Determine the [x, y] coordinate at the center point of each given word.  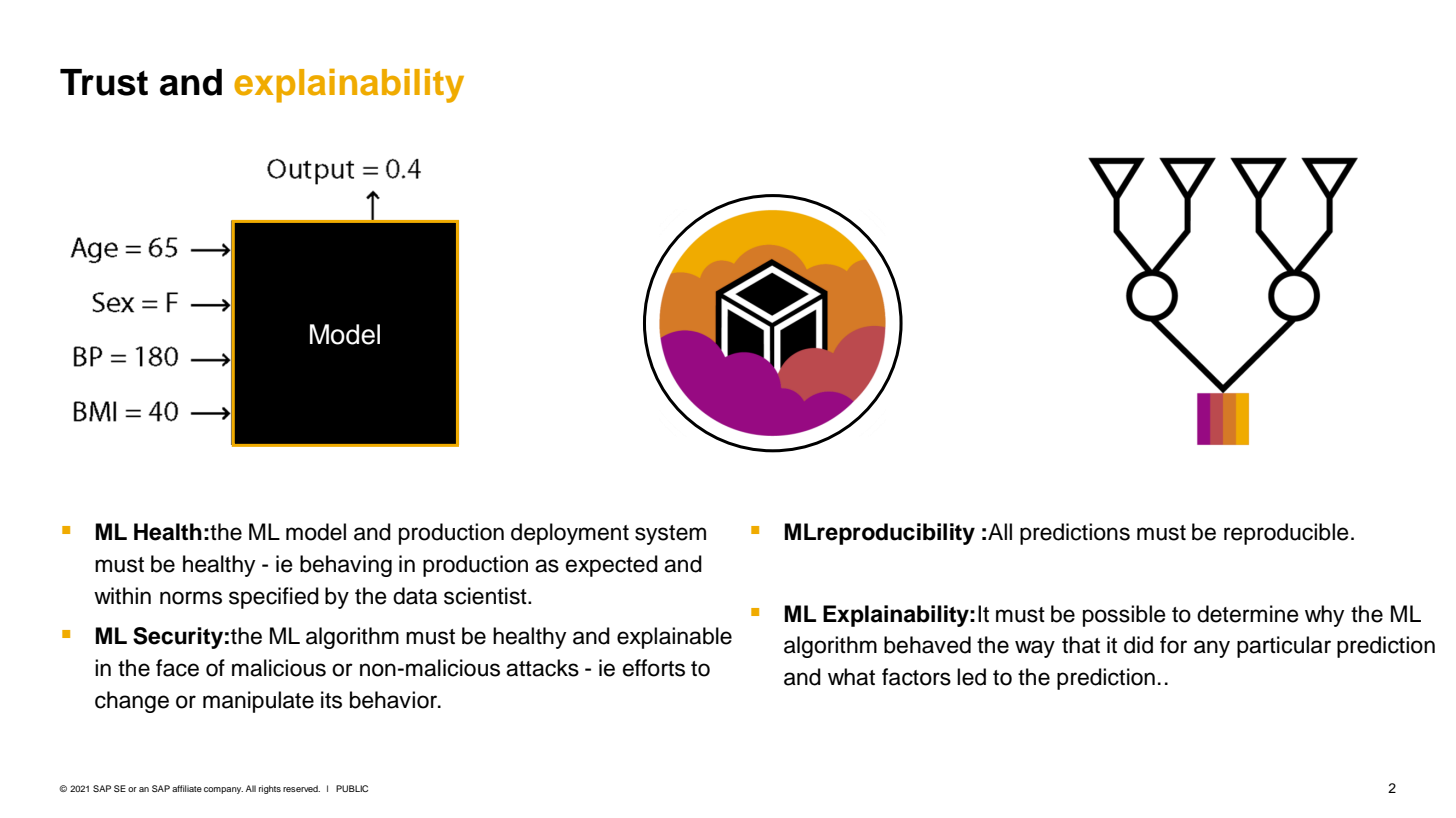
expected [612, 566]
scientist [486, 596]
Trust [104, 82]
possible [1124, 616]
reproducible [1286, 534]
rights [270, 789]
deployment [570, 534]
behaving [346, 566]
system [670, 535]
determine [1248, 614]
